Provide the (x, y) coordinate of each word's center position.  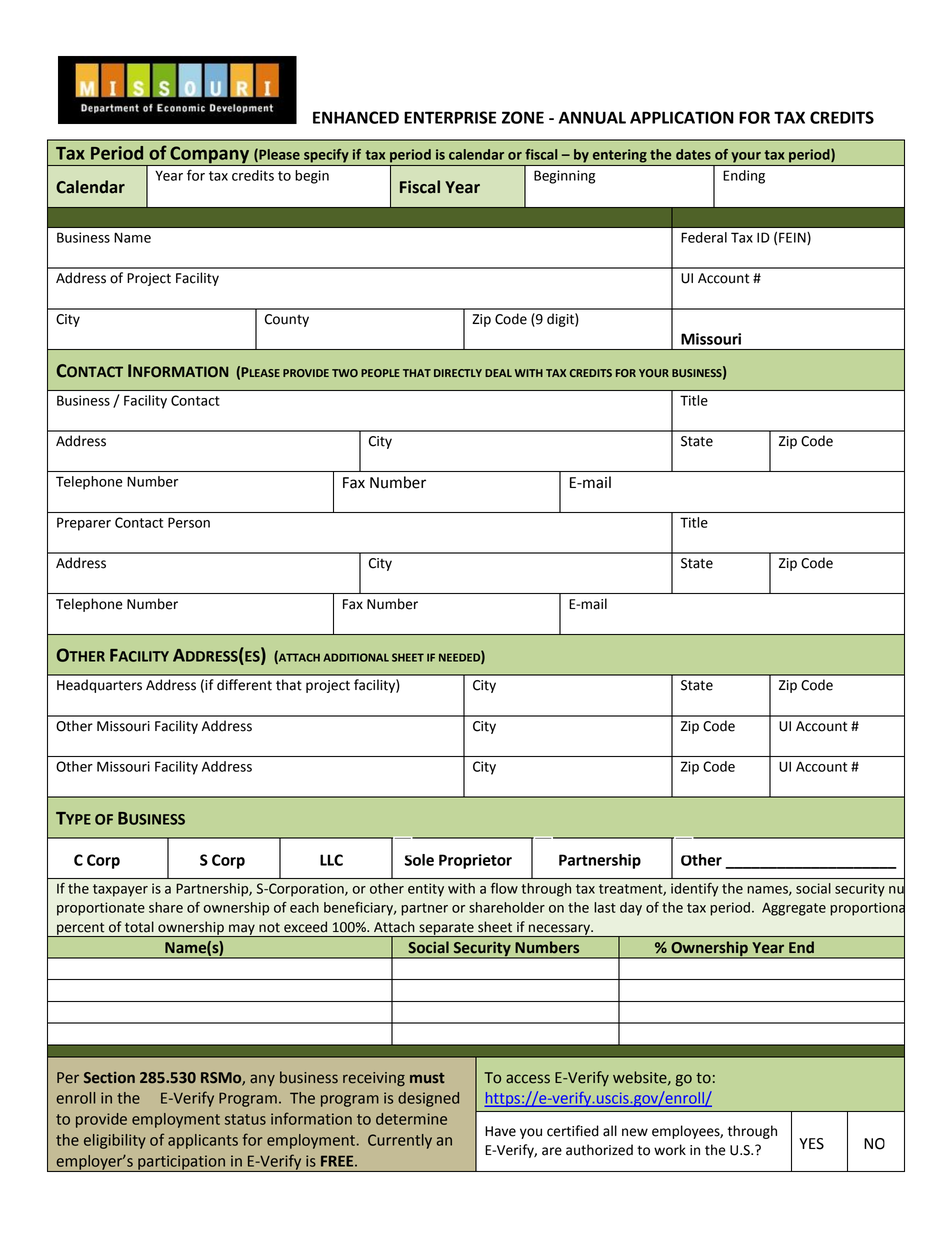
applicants (203, 1141)
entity (426, 890)
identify (694, 889)
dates (693, 154)
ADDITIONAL (356, 657)
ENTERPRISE (450, 117)
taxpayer (120, 890)
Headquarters (99, 686)
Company (209, 156)
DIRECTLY (458, 373)
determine (411, 1119)
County (287, 320)
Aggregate (794, 909)
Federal (704, 237)
